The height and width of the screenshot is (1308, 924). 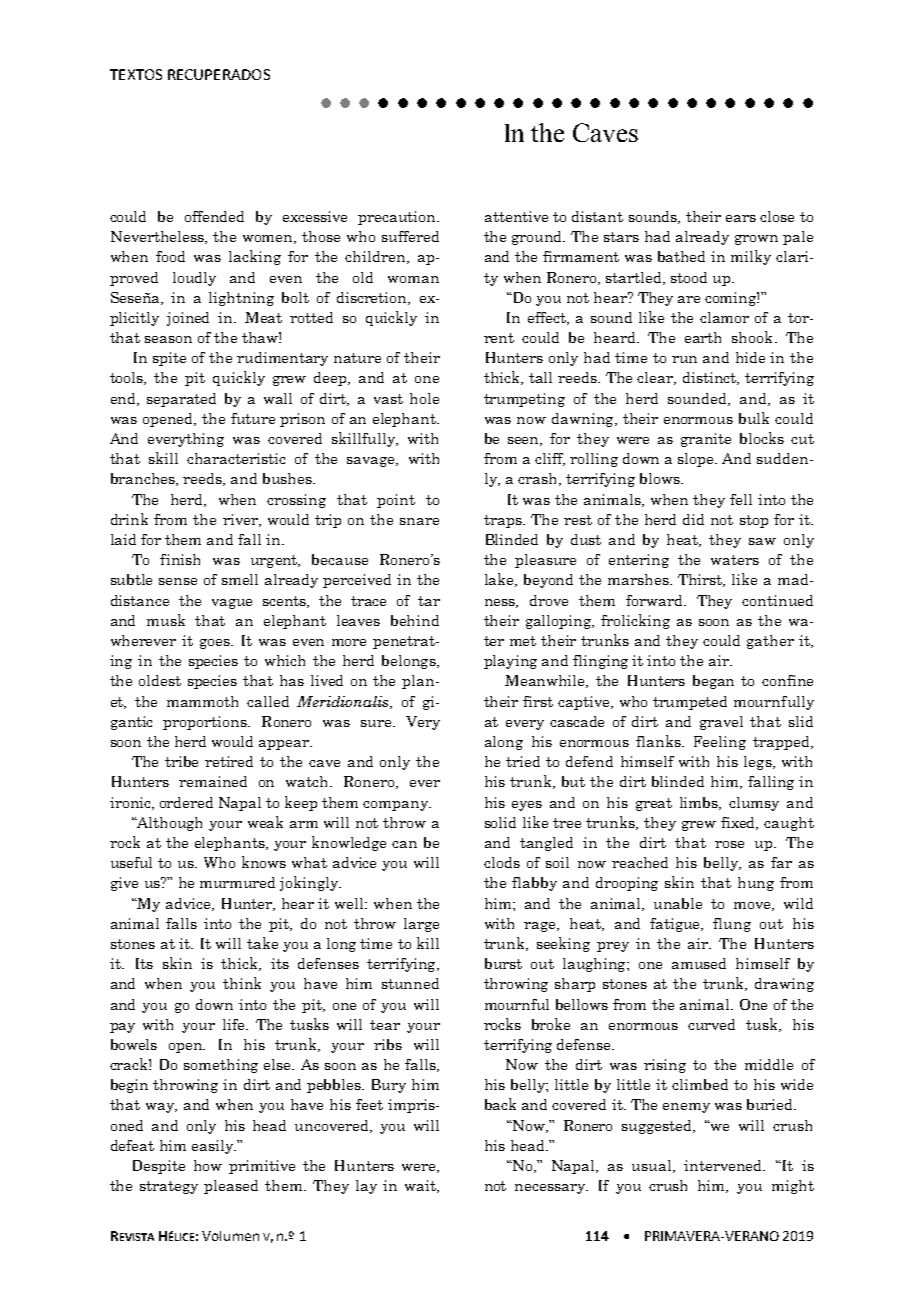 What do you see at coordinates (181, 400) in the screenshot?
I see `separated` at bounding box center [181, 400].
